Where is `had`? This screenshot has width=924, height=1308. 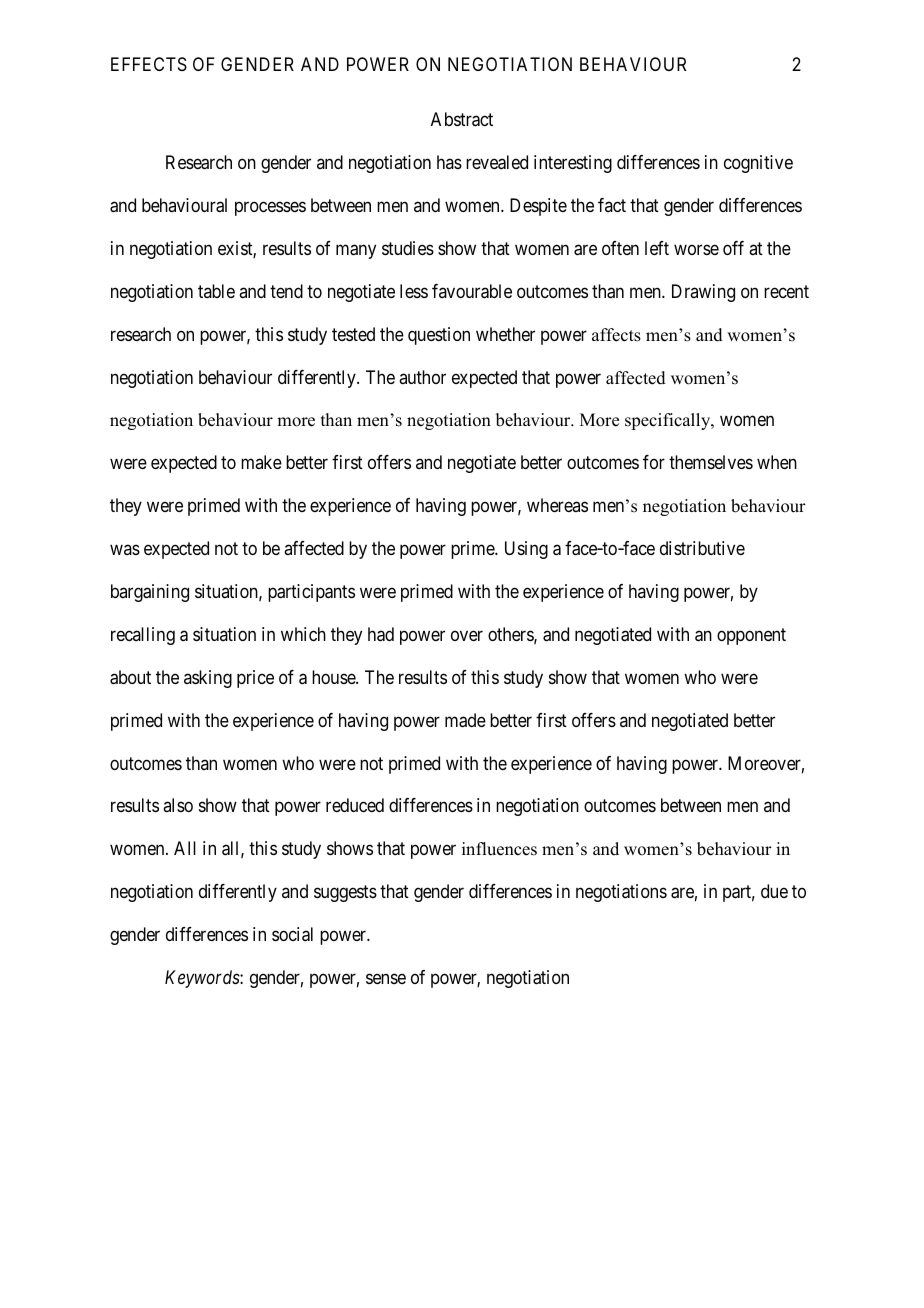 had is located at coordinates (381, 634).
